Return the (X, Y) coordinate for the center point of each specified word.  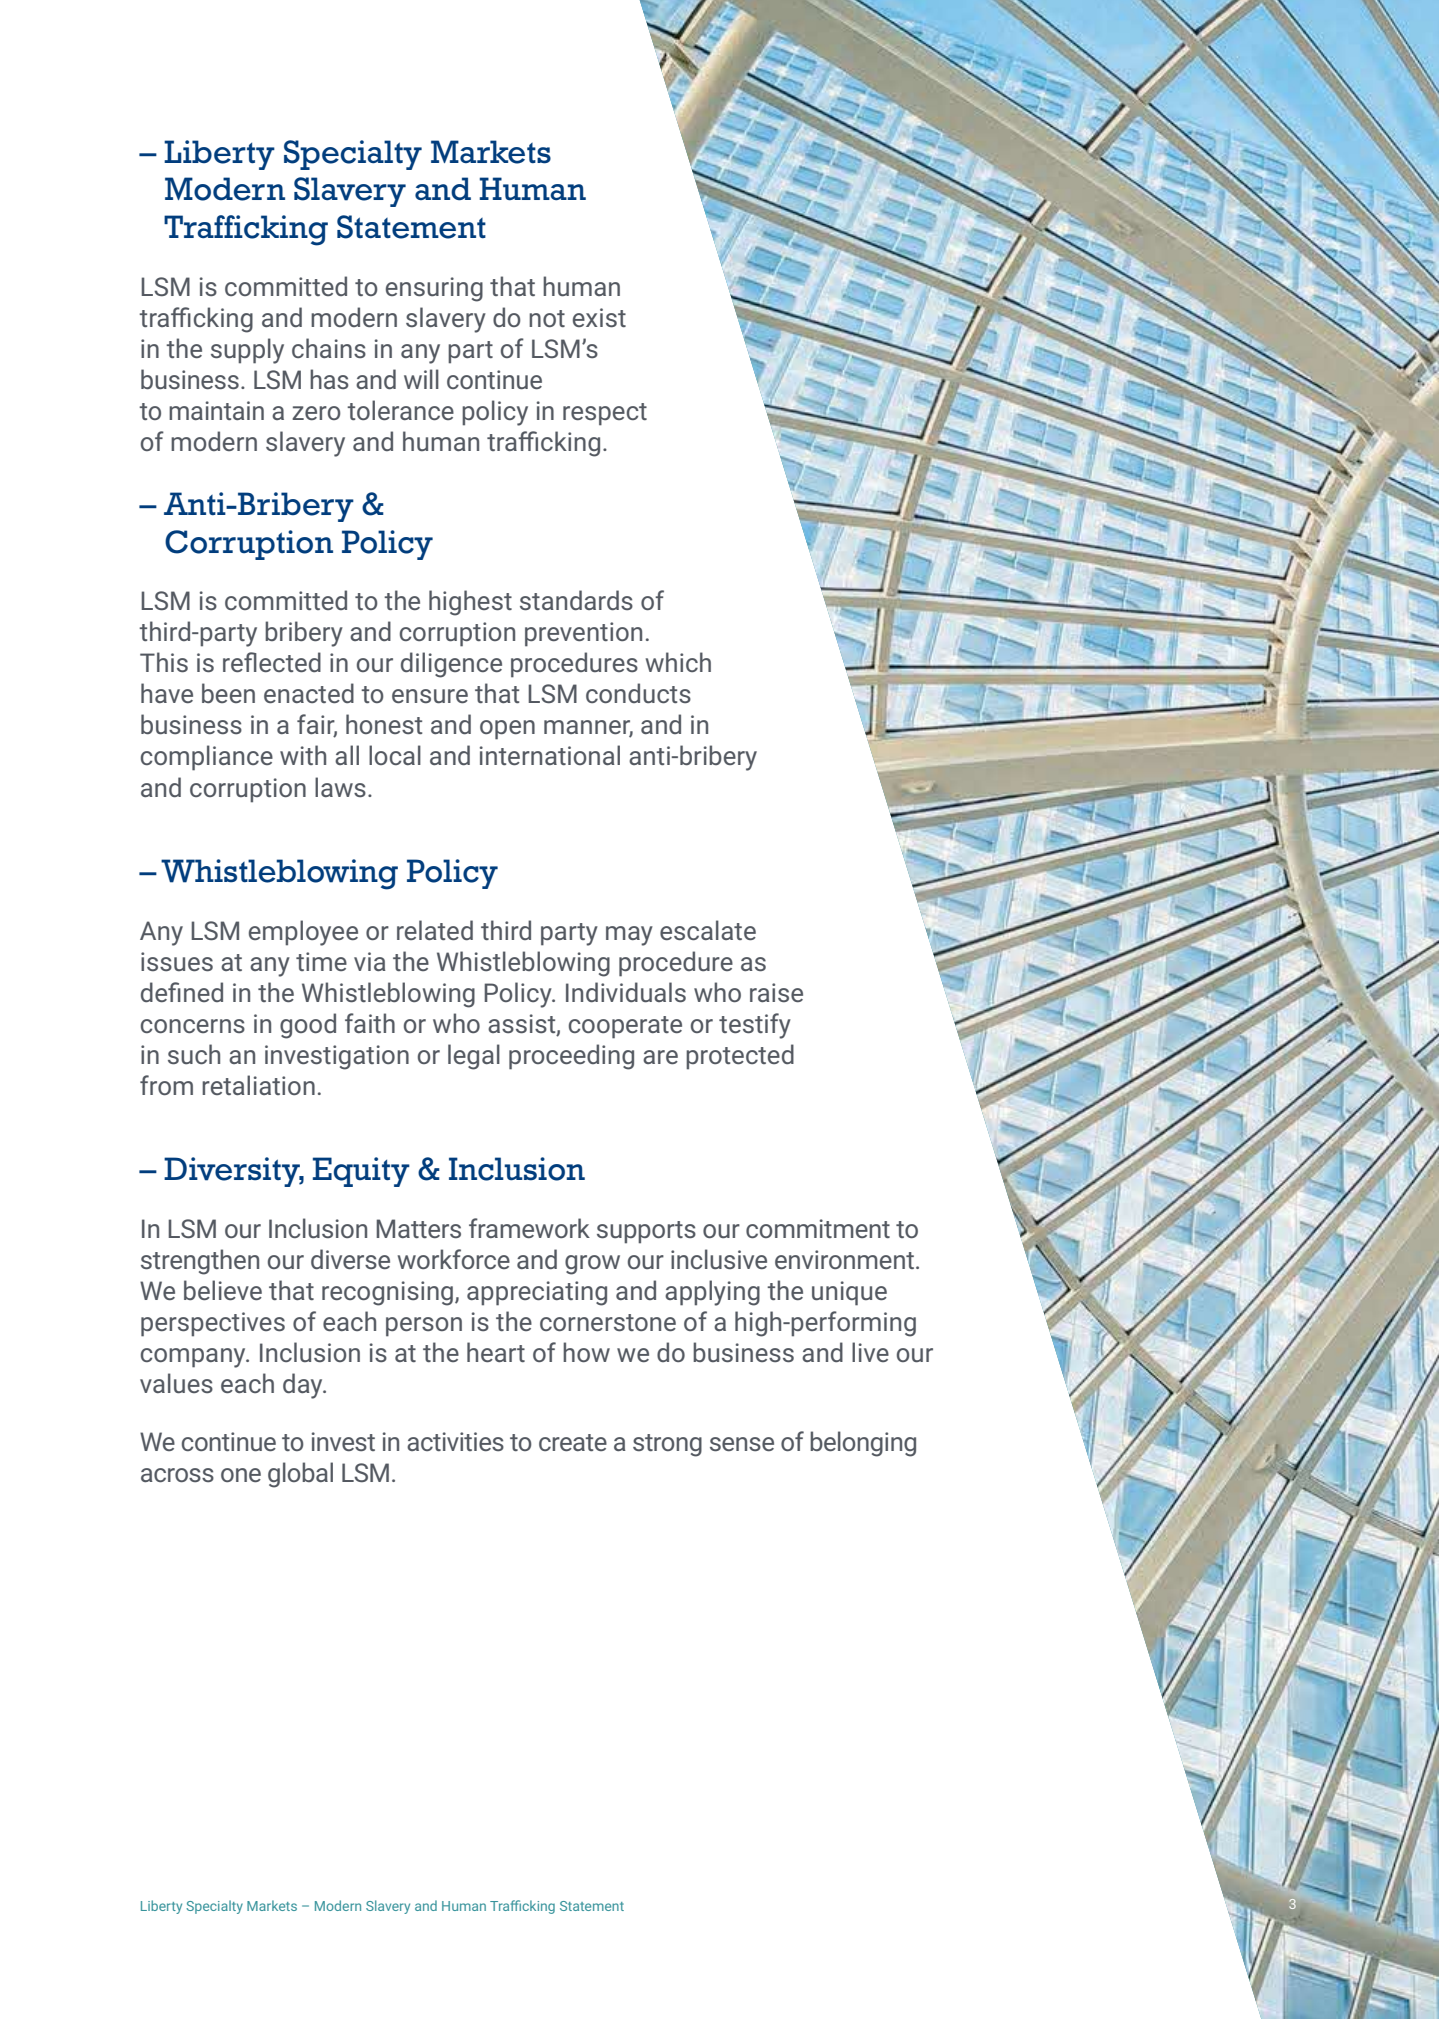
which (678, 662)
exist (599, 318)
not (547, 318)
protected (740, 1057)
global (300, 1475)
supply (247, 351)
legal (474, 1057)
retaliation (258, 1085)
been (228, 693)
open (507, 730)
